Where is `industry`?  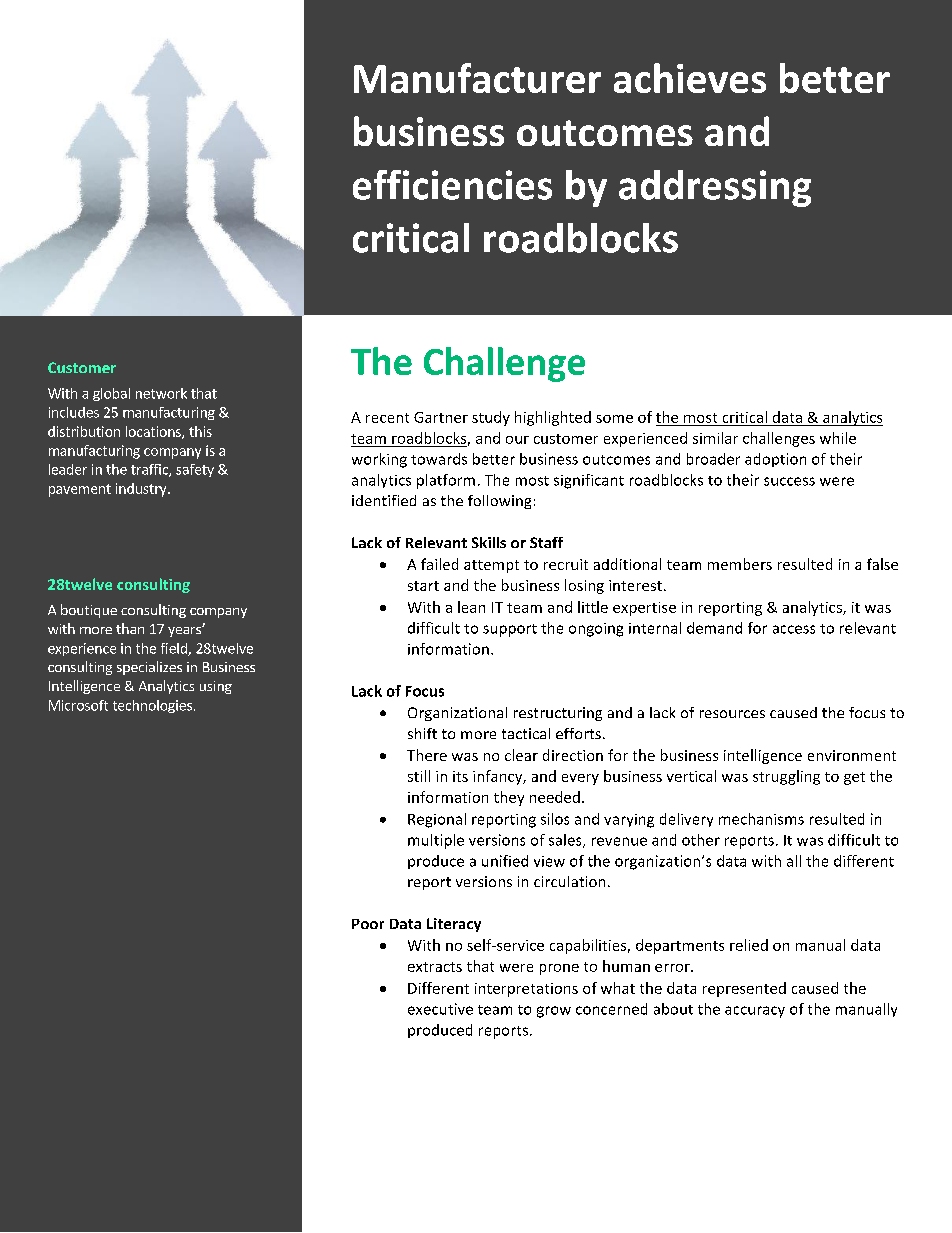 industry is located at coordinates (142, 490).
